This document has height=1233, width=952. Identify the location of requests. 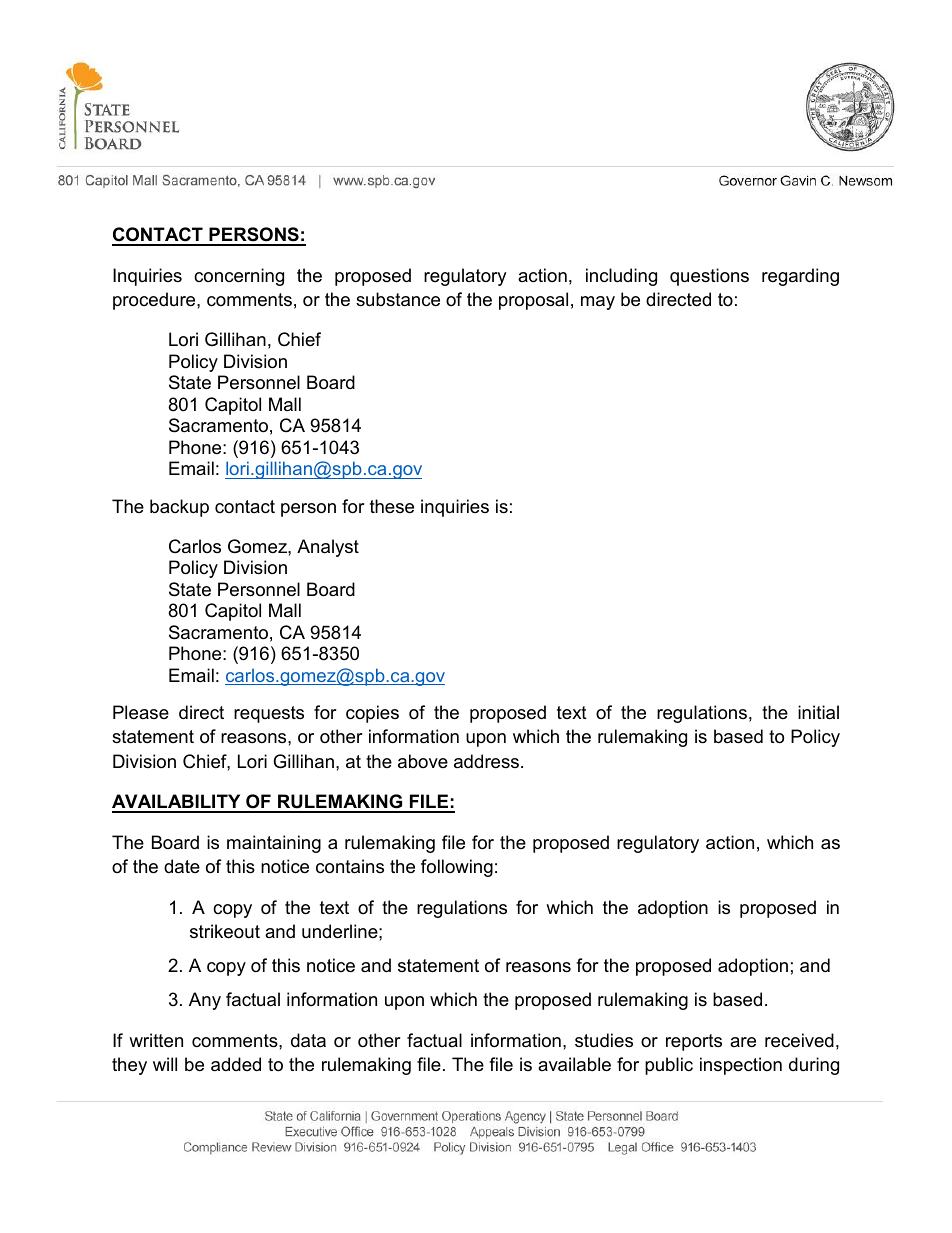
(269, 714).
